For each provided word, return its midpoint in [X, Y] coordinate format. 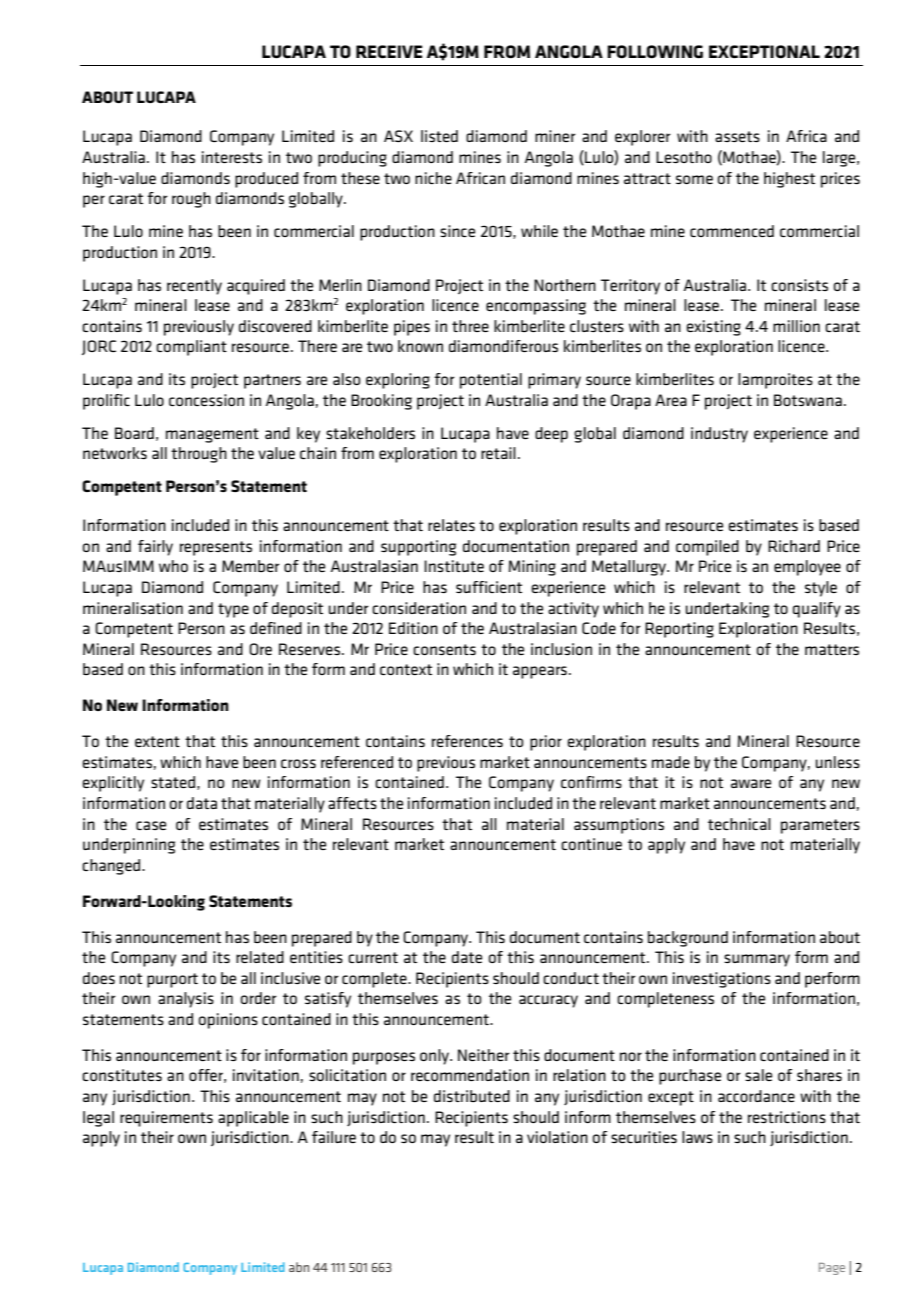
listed [439, 136]
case [151, 825]
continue [591, 844]
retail [498, 453]
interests [232, 157]
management [212, 435]
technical [739, 824]
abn [299, 1267]
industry [719, 435]
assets [737, 136]
